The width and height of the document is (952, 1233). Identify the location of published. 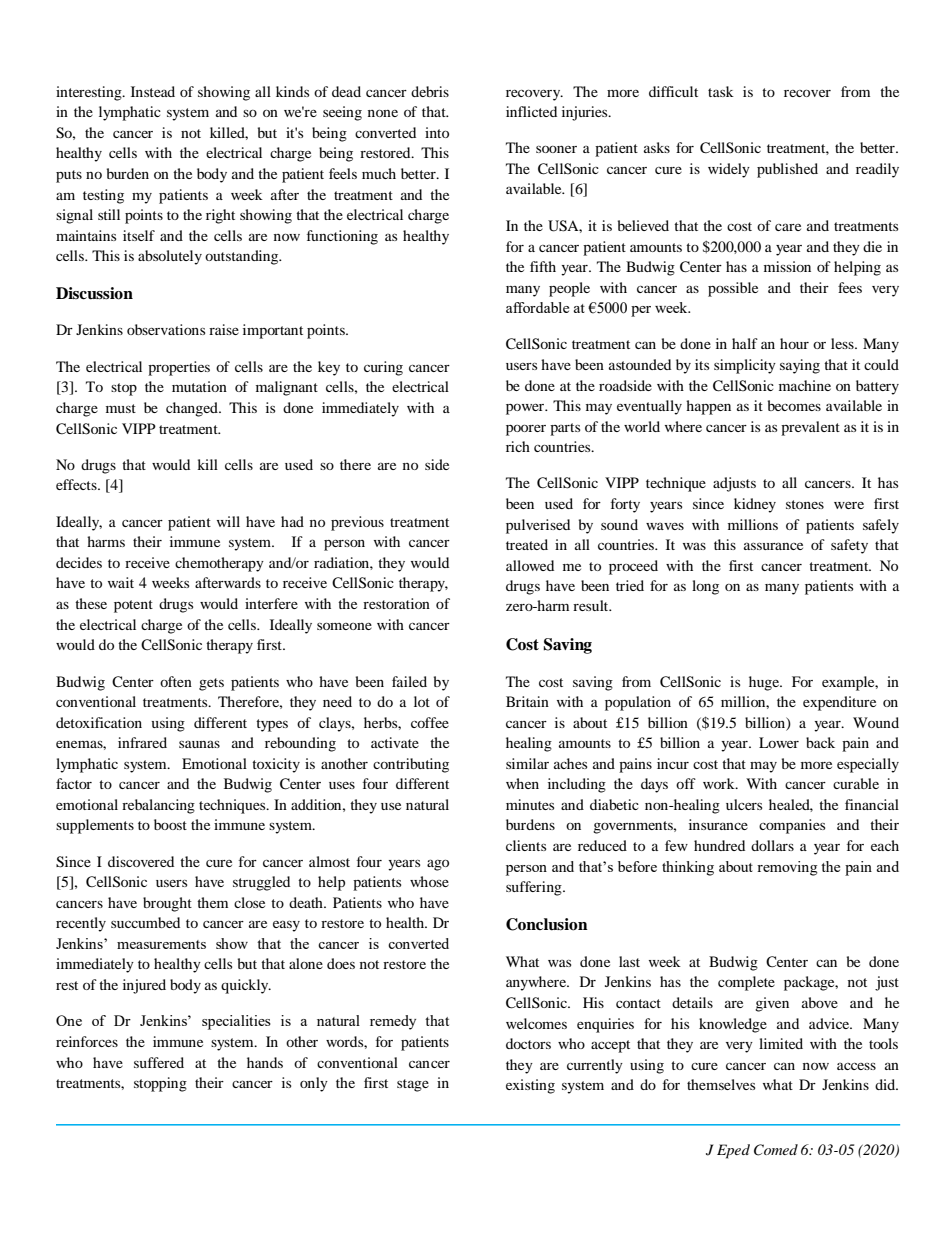
(787, 170).
